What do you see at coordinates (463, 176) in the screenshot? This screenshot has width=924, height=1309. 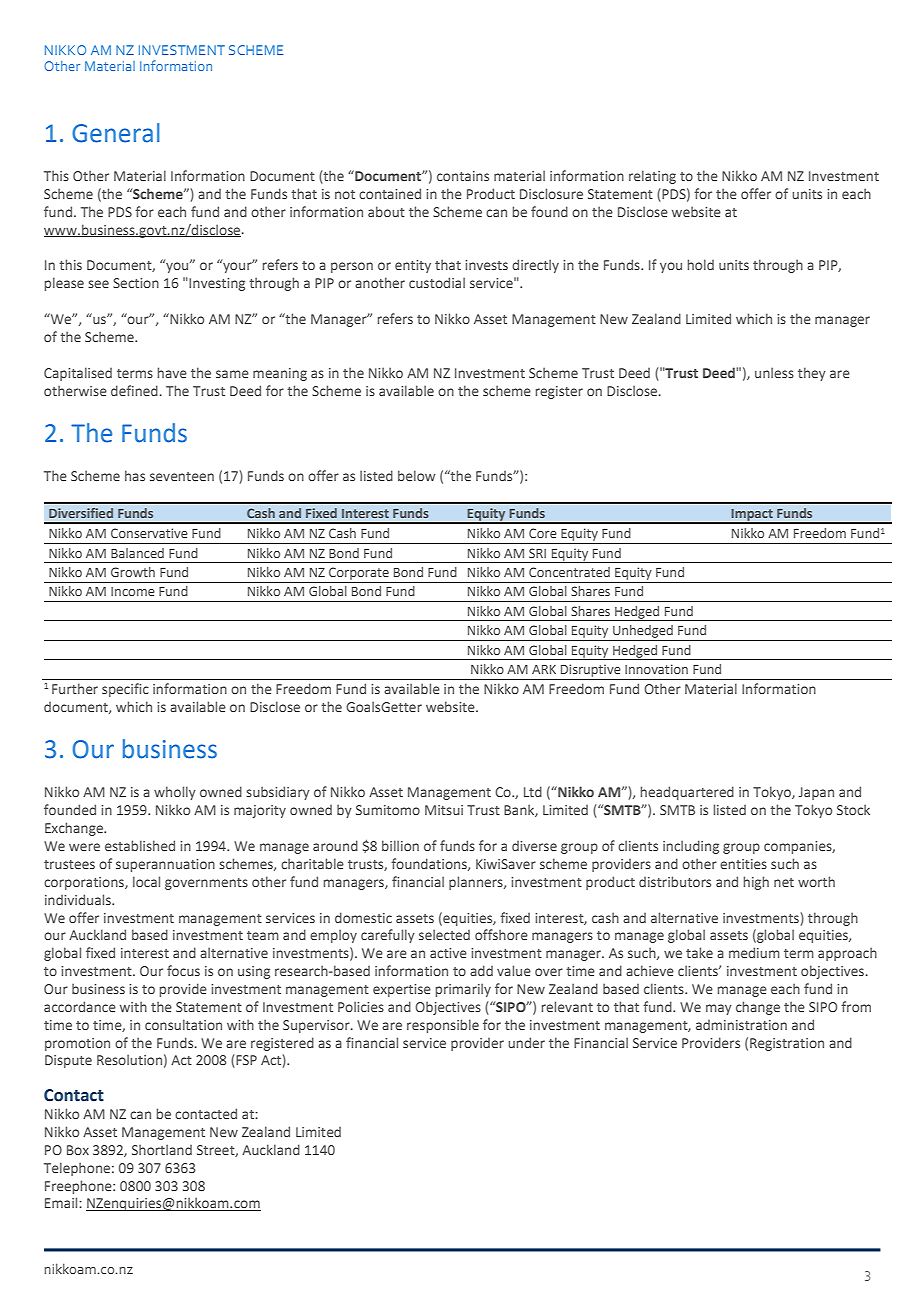 I see `contains` at bounding box center [463, 176].
